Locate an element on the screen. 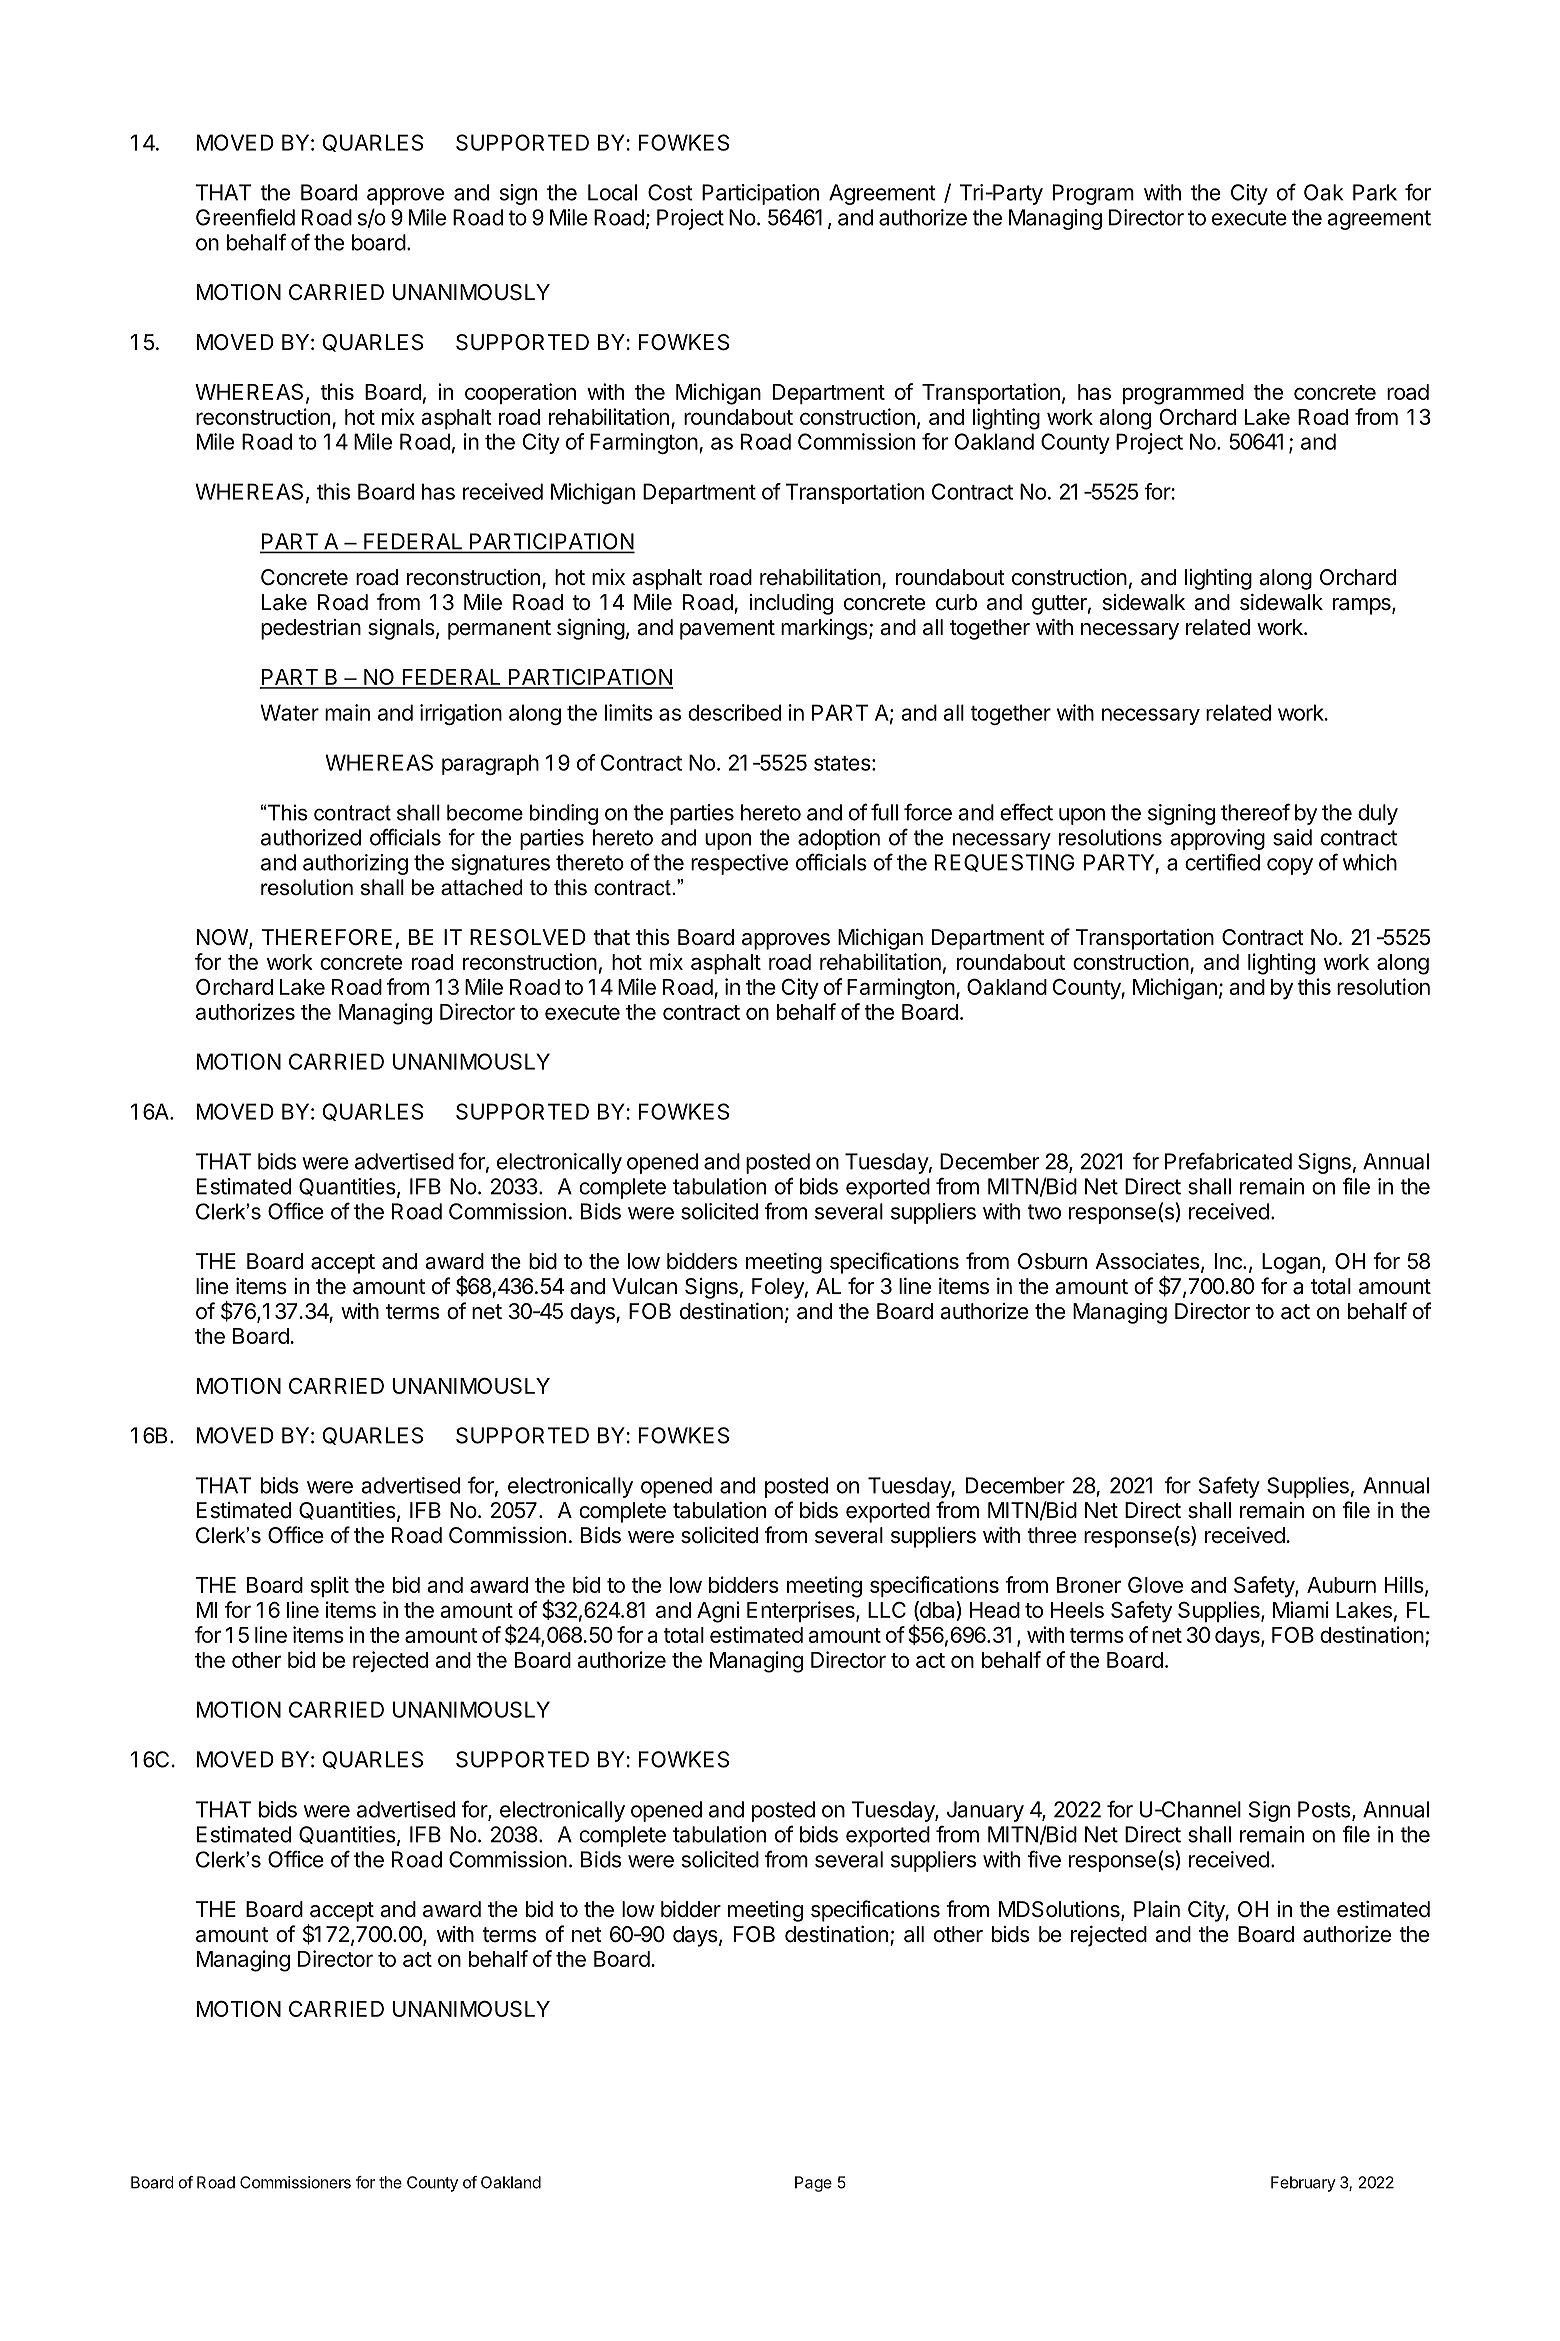 This screenshot has height=2341, width=1560. Vulcan is located at coordinates (644, 1286).
